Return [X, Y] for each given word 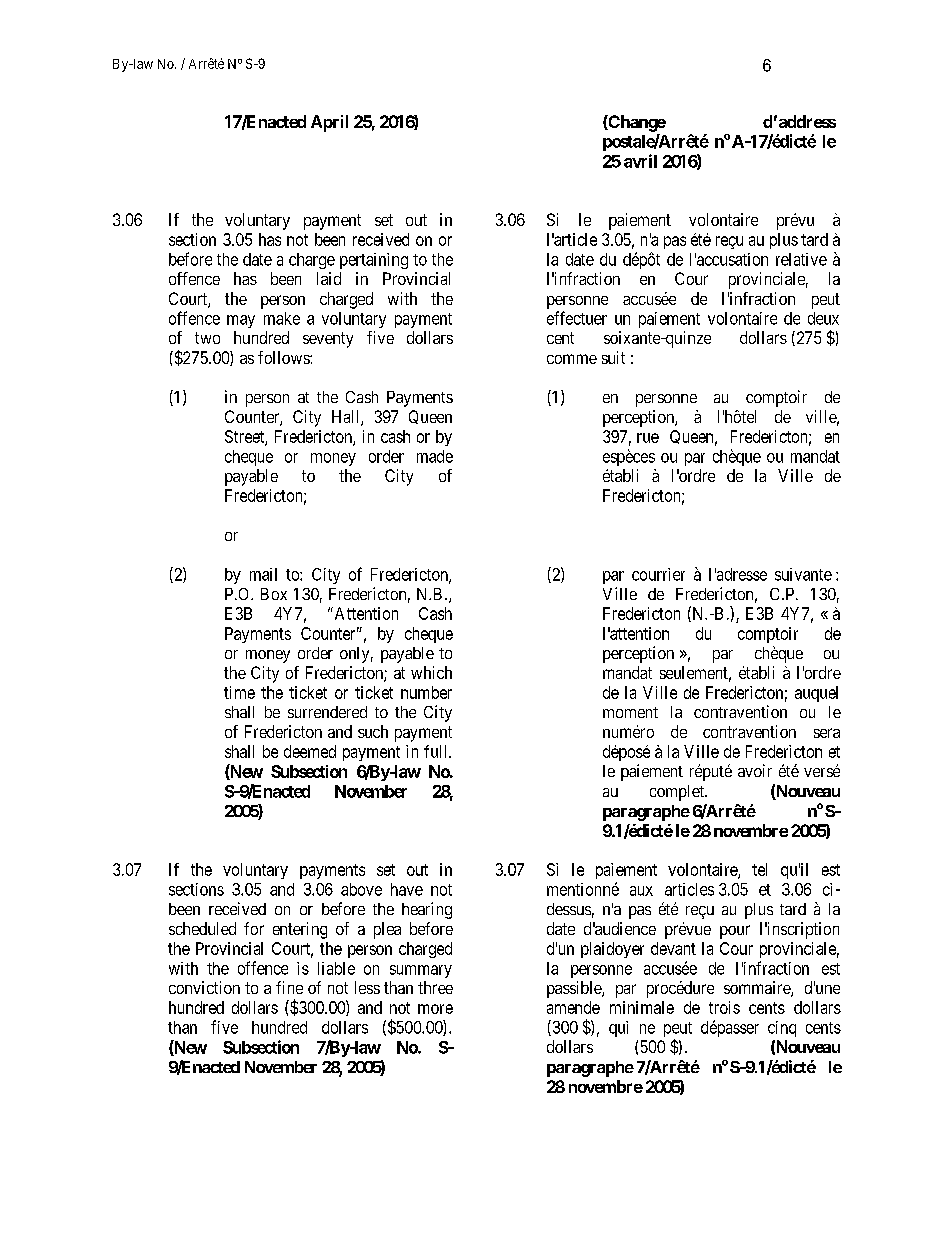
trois [724, 1007]
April [329, 123]
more [435, 1009]
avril [640, 161]
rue [648, 438]
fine [289, 987]
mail [263, 574]
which [431, 672]
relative [801, 259]
